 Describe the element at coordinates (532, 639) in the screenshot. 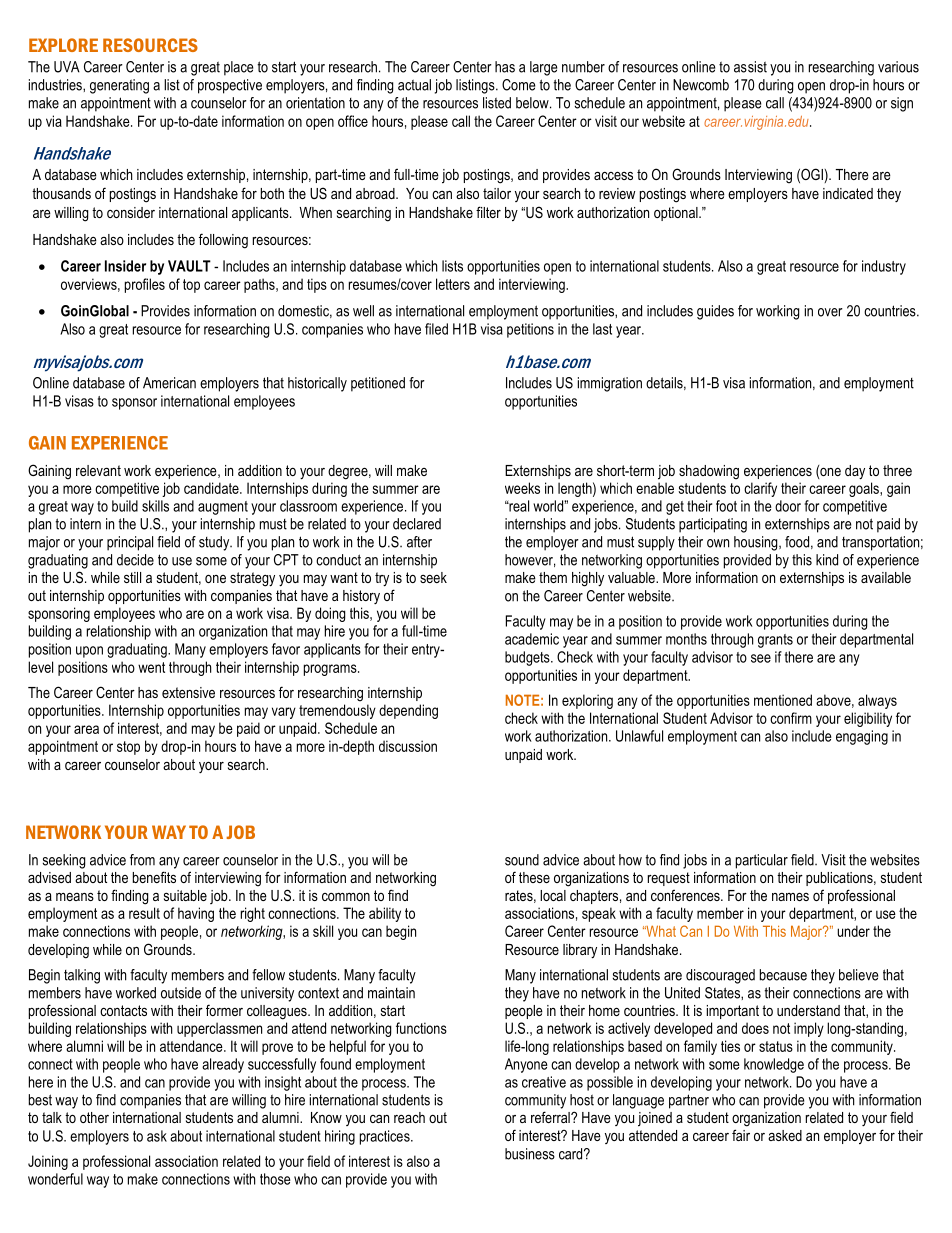

I see `academic` at that location.
